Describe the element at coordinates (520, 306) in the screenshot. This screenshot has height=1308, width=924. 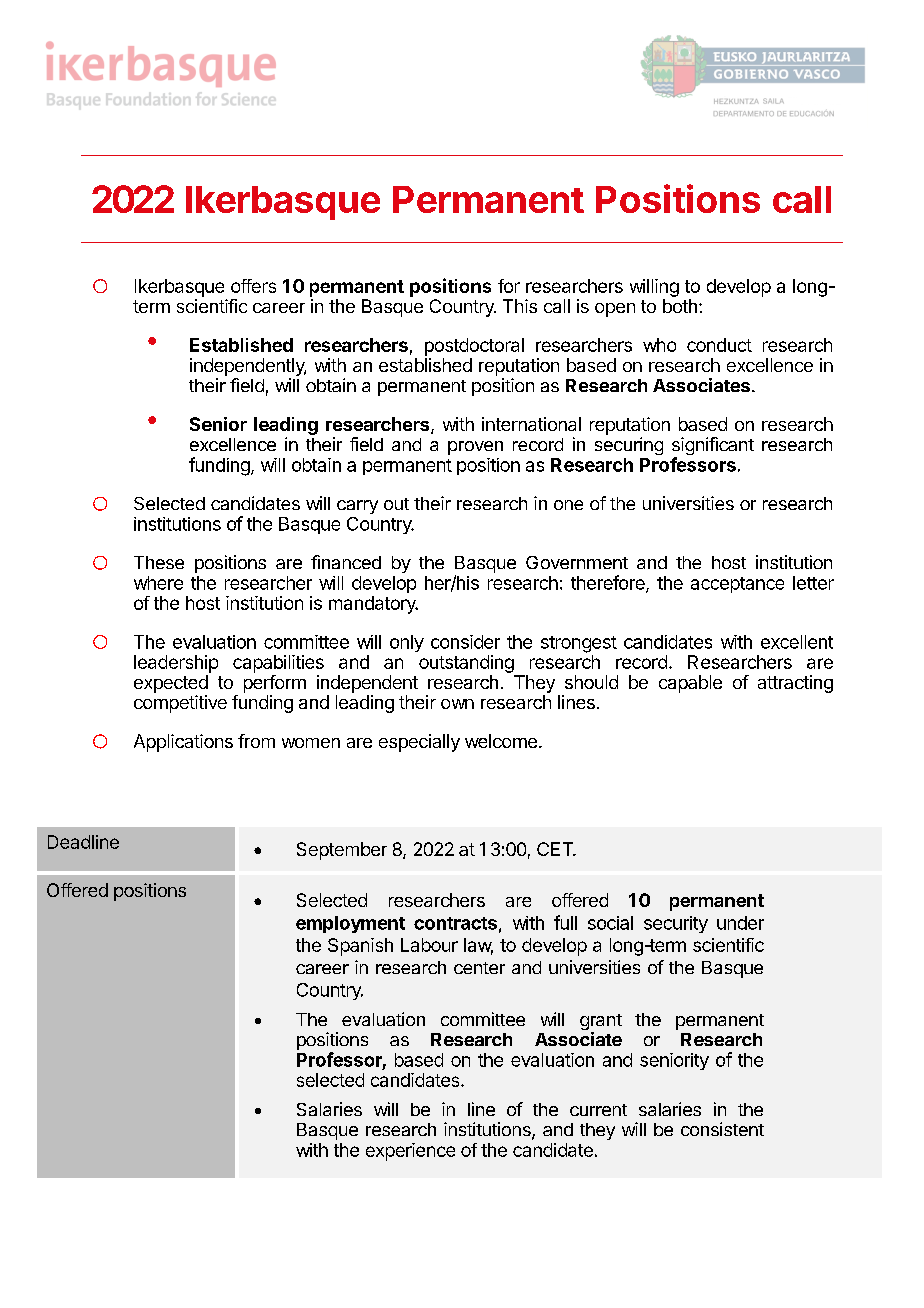
I see `This` at that location.
